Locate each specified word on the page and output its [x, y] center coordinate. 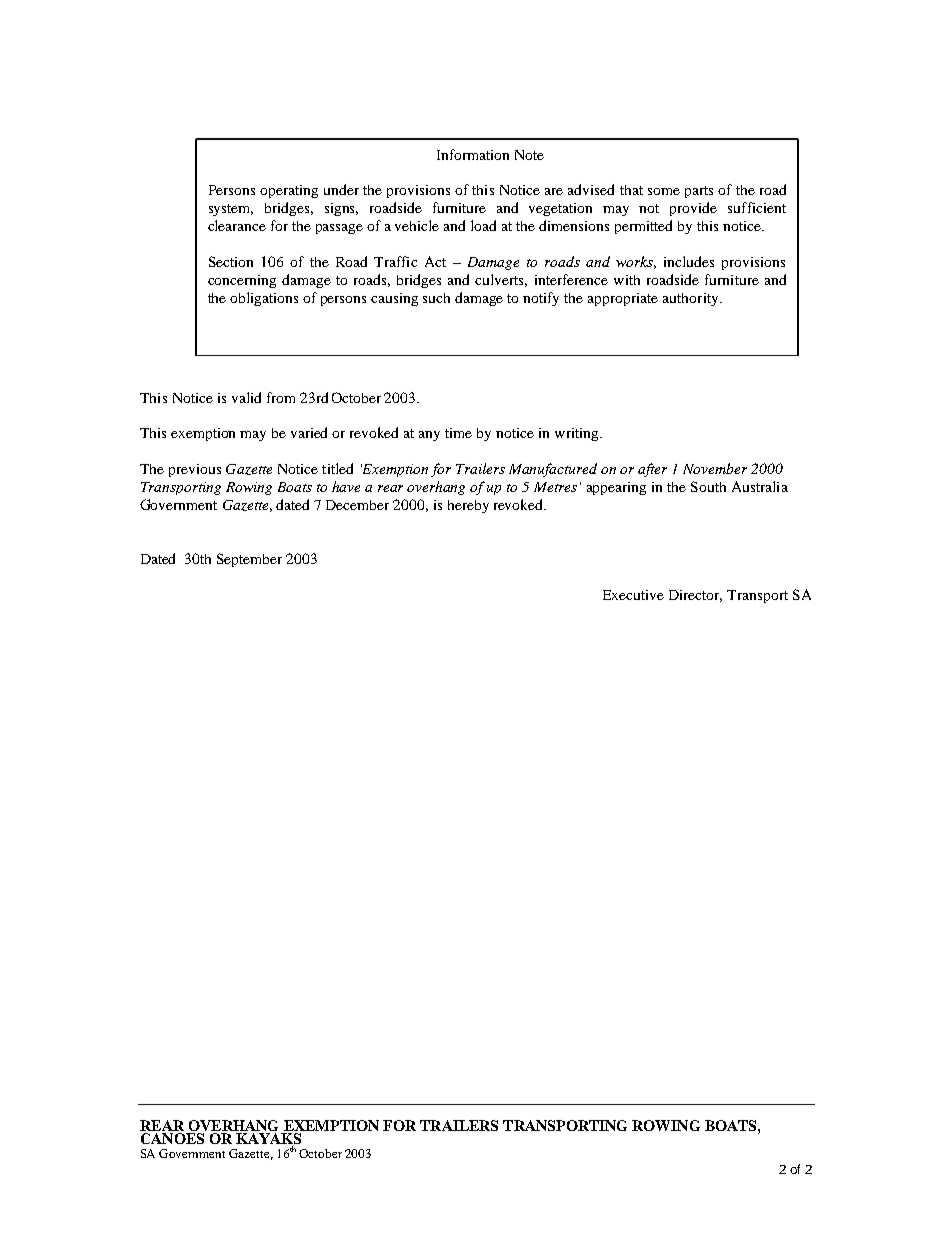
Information [473, 154]
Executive [633, 595]
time [458, 433]
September [249, 560]
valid [246, 397]
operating [289, 191]
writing [578, 434]
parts [699, 192]
